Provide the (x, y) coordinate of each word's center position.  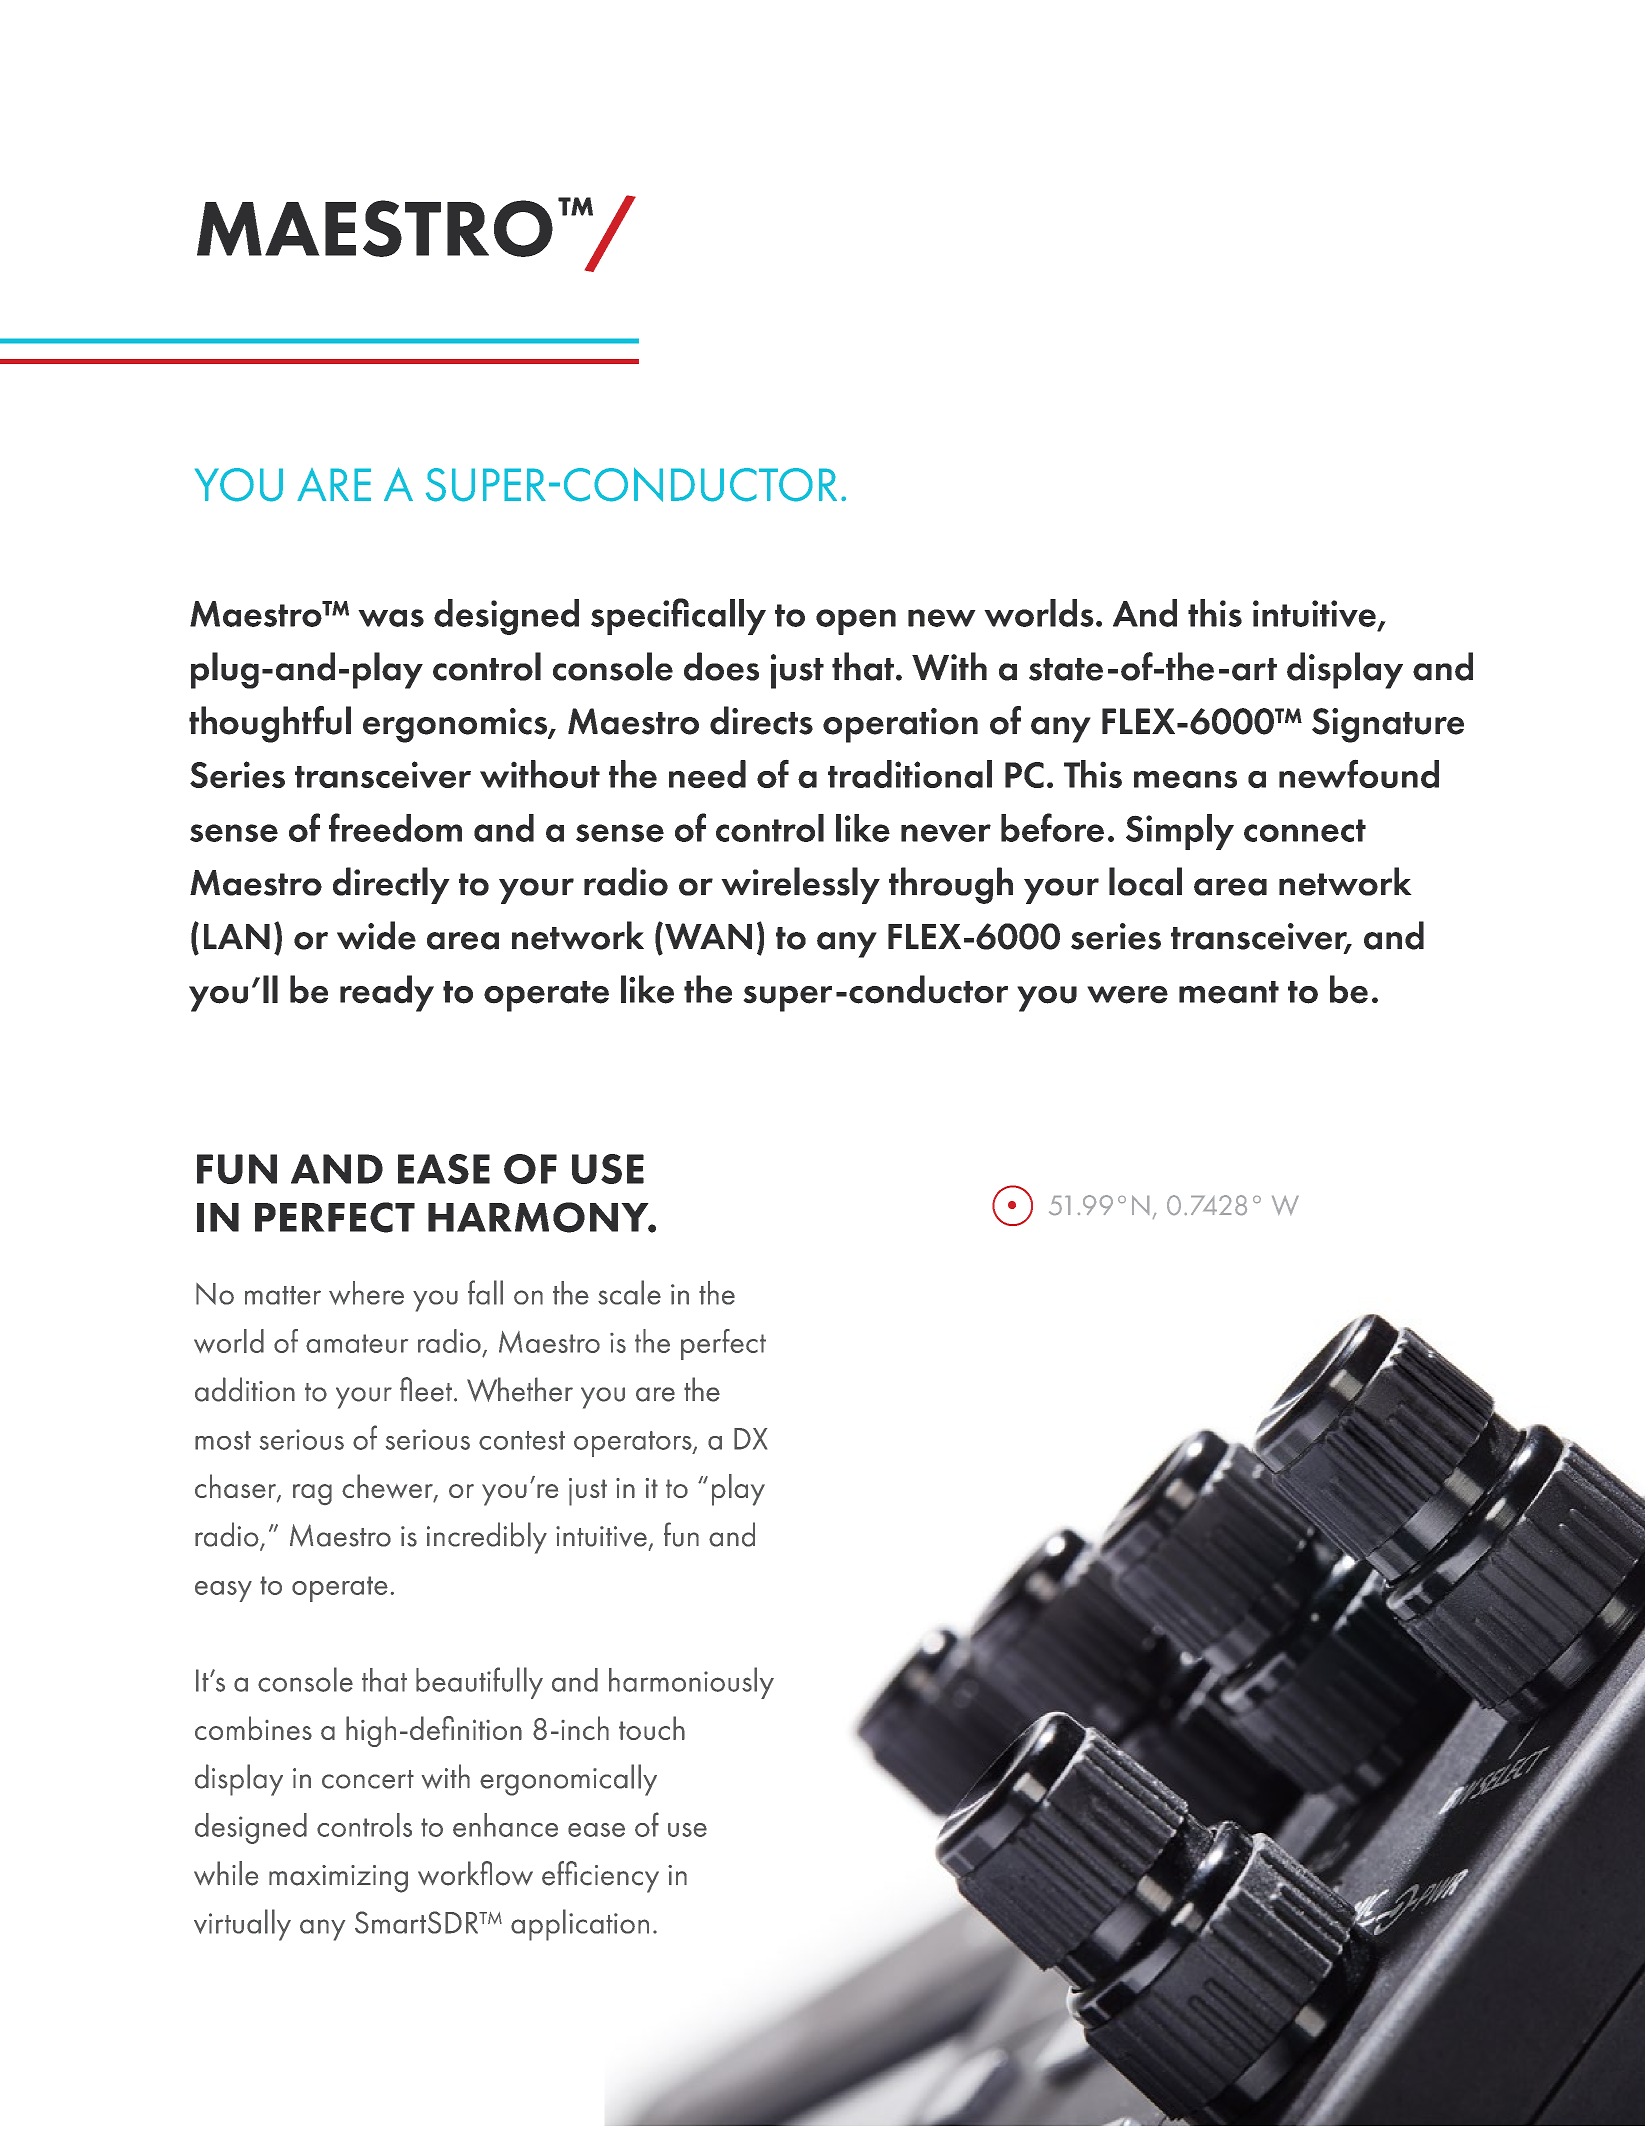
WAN (708, 936)
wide (376, 935)
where (366, 1293)
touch (652, 1728)
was (391, 618)
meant (1229, 992)
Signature (1388, 725)
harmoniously (691, 1683)
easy (223, 1591)
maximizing (338, 1879)
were (1127, 995)
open (856, 622)
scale (629, 1292)
